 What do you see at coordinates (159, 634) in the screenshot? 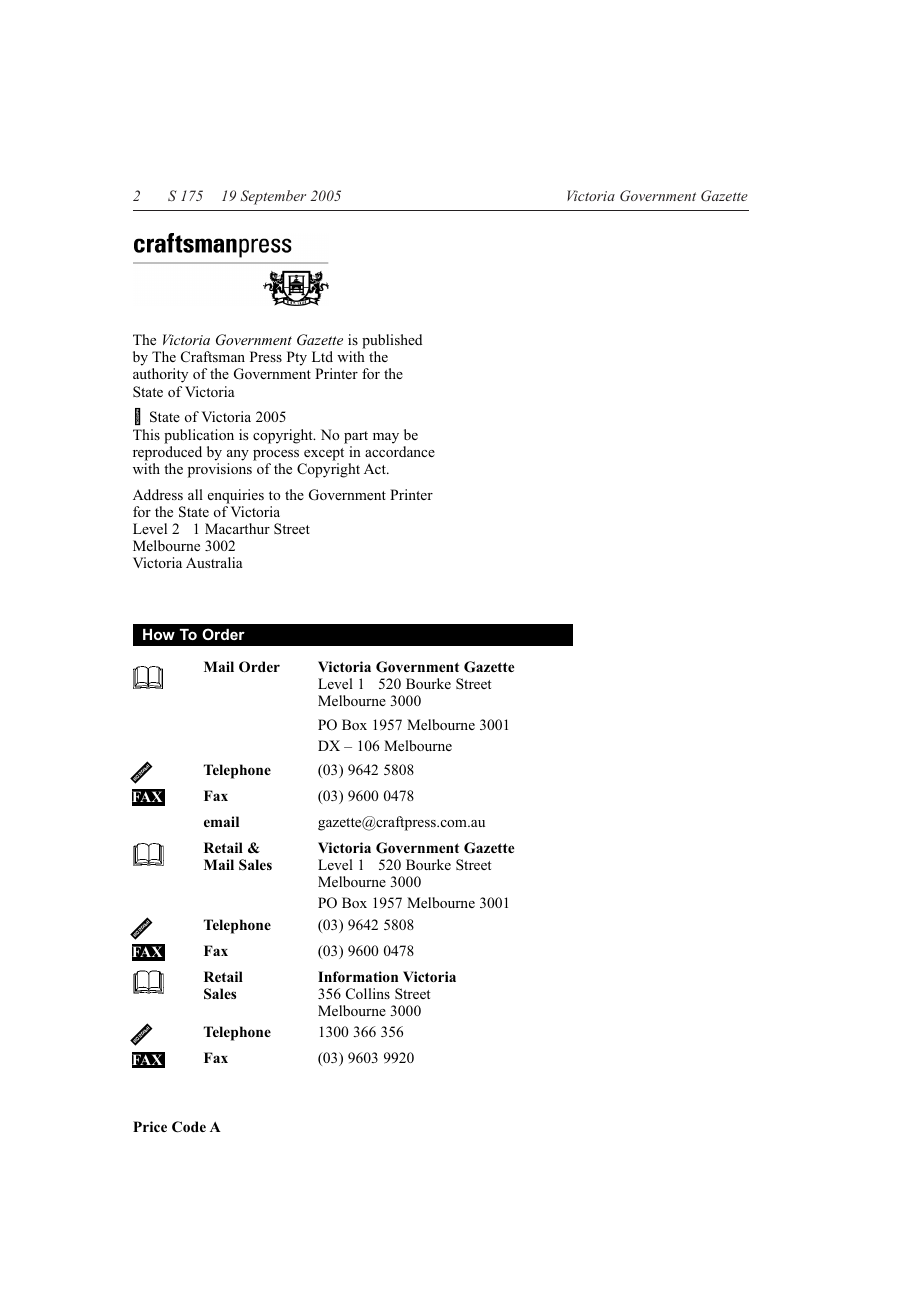
I see `How` at bounding box center [159, 634].
